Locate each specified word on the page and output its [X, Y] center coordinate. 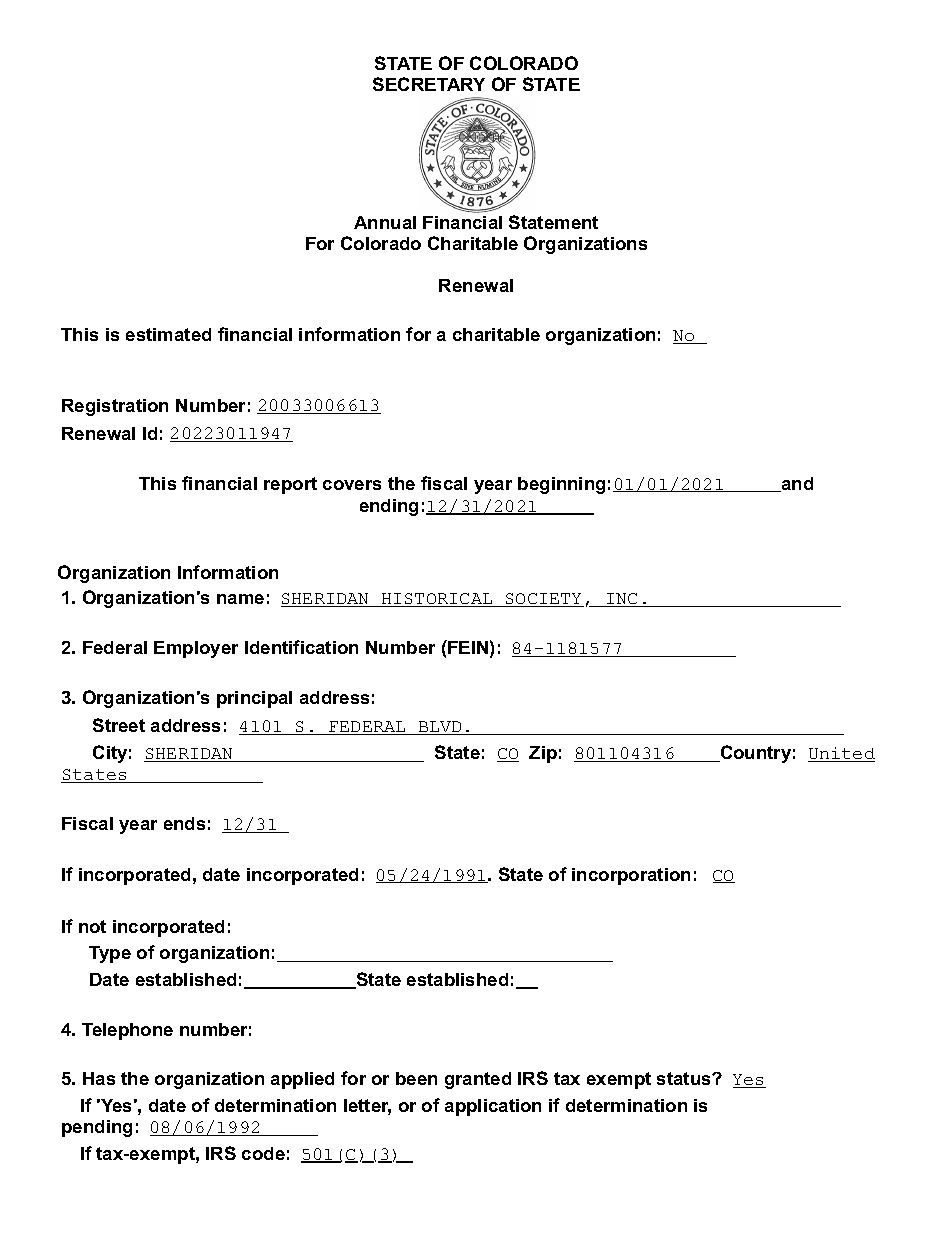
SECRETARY [429, 84]
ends [184, 823]
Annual [385, 222]
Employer [196, 649]
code [263, 1153]
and [796, 484]
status [685, 1078]
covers [352, 485]
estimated [168, 334]
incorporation [631, 876]
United [841, 754]
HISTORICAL [437, 600]
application [493, 1107]
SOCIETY [544, 600]
